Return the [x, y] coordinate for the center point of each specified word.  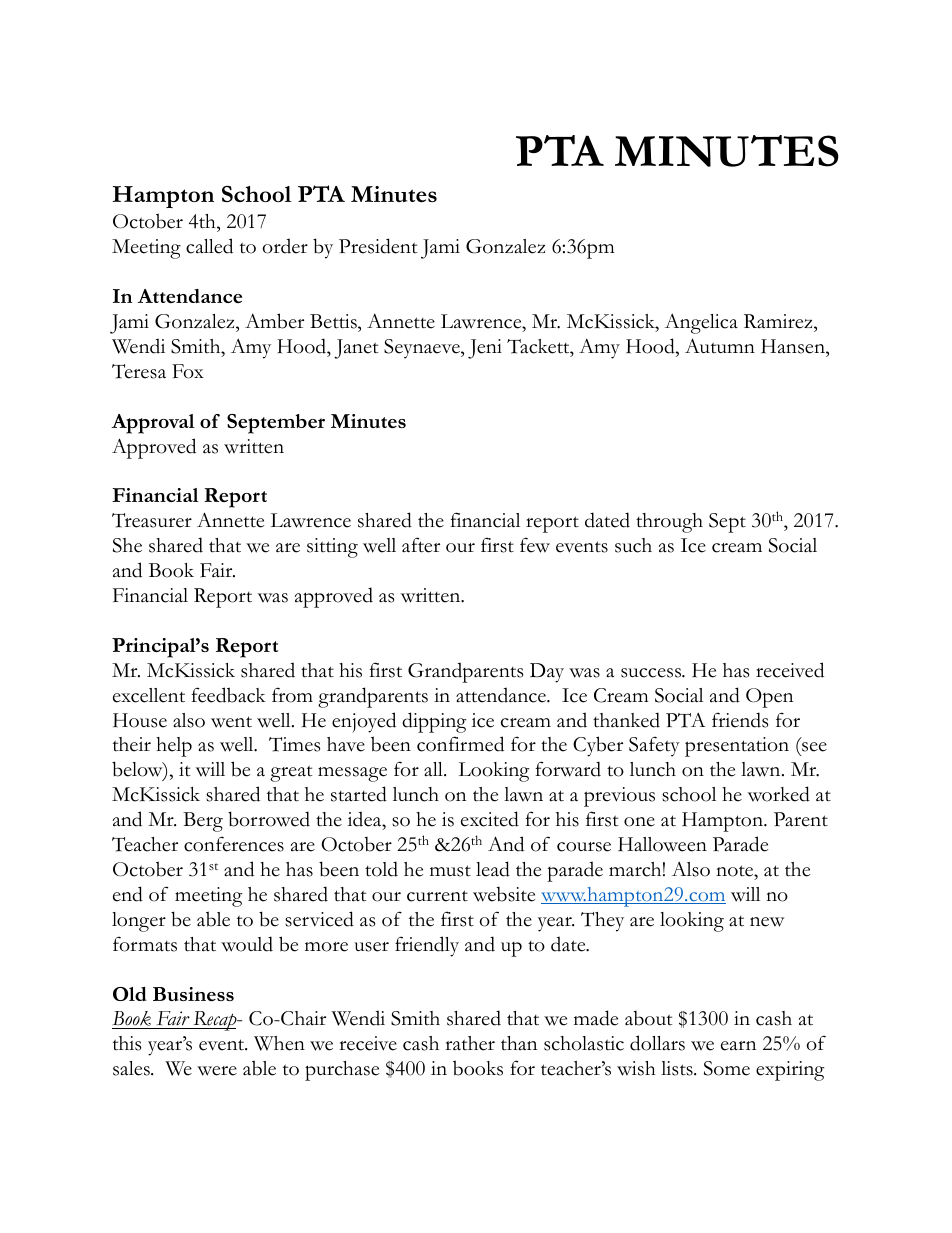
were [217, 1071]
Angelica [701, 324]
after [421, 545]
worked [779, 794]
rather [470, 1043]
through [669, 523]
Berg [203, 822]
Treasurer [152, 520]
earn [738, 1046]
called [209, 246]
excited [490, 819]
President [378, 246]
